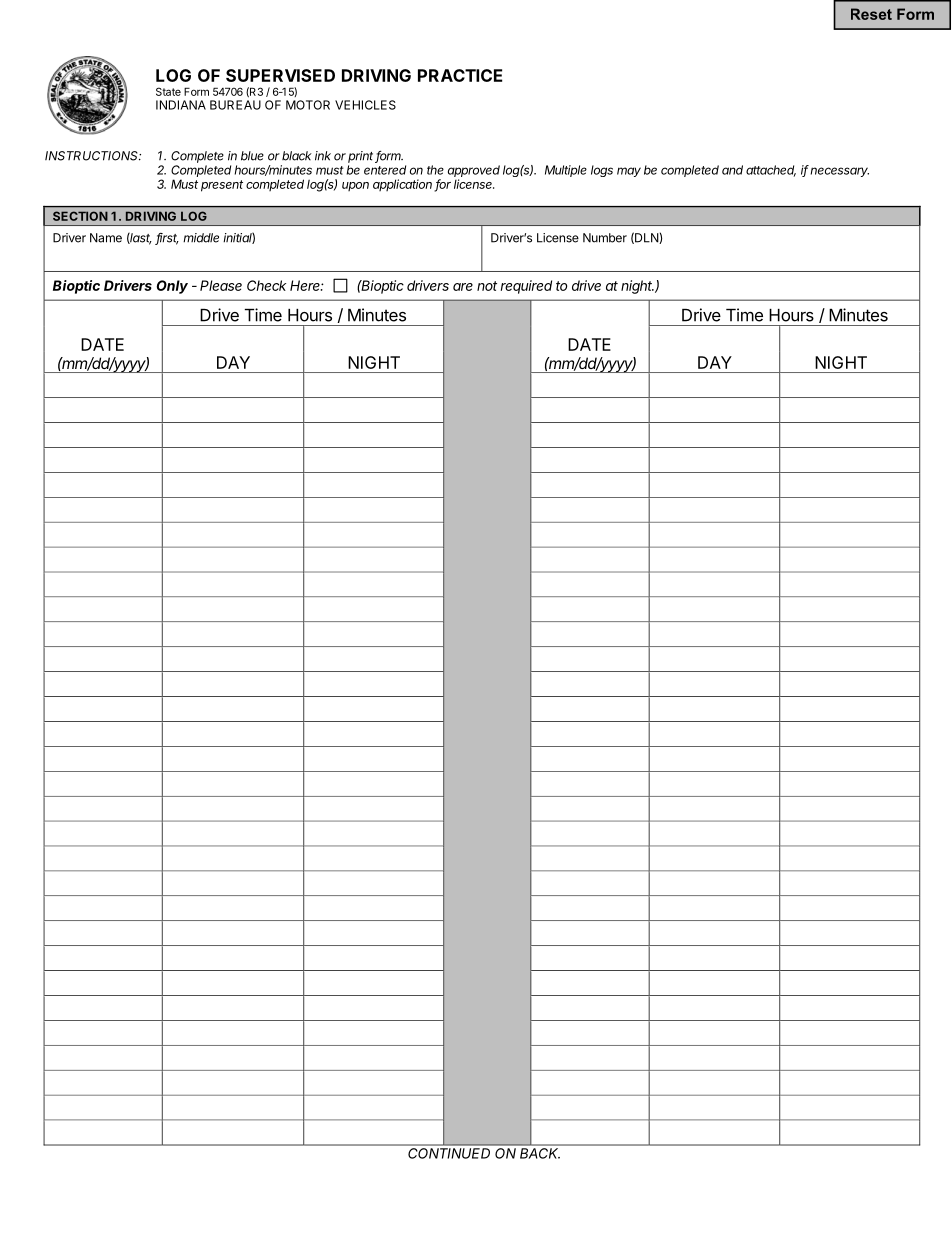 This document has height=1233, width=952. I want to click on blue, so click(252, 156).
